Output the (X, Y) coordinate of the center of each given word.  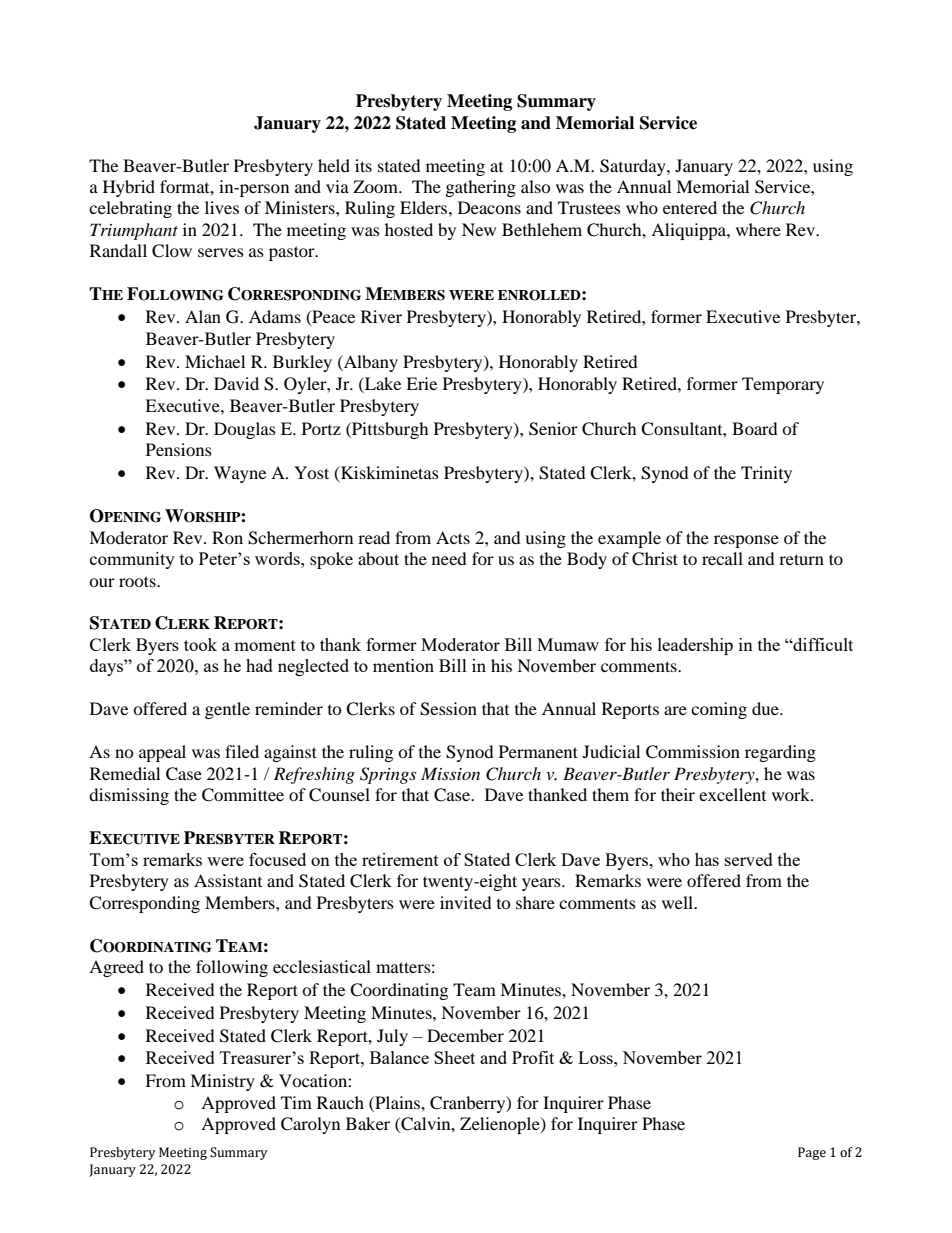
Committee (243, 795)
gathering (481, 188)
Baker (368, 1123)
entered (690, 207)
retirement (400, 859)
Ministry (222, 1082)
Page (812, 1153)
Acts (453, 537)
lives (222, 207)
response (746, 541)
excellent (732, 794)
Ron (227, 537)
